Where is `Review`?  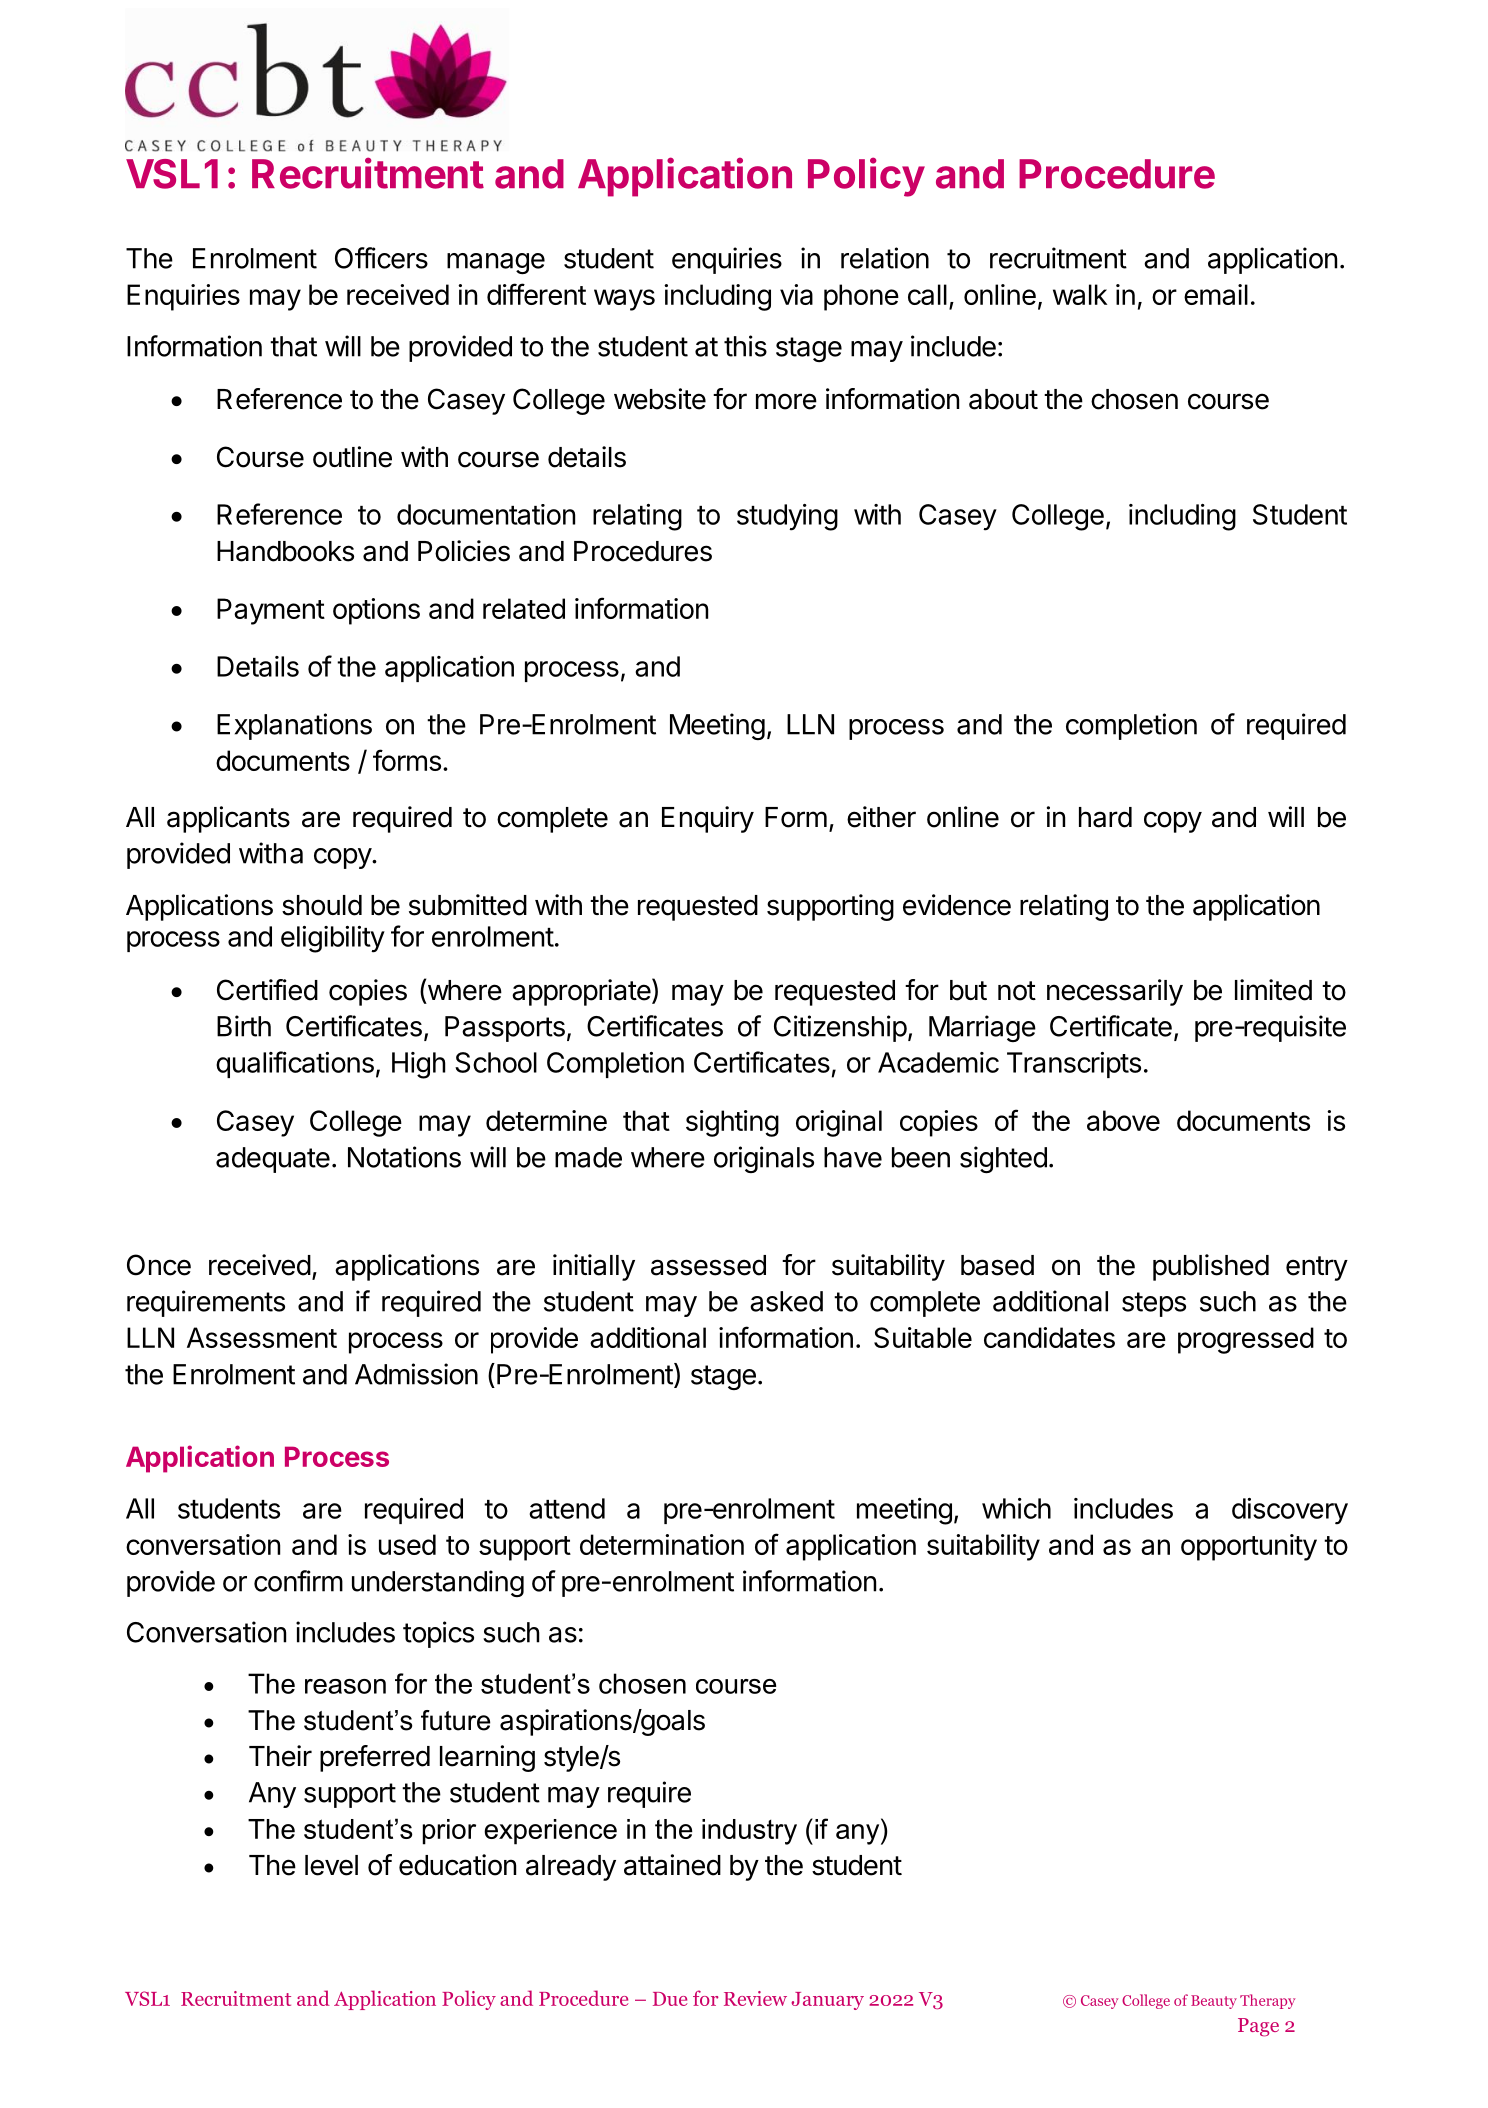 Review is located at coordinates (755, 1998).
